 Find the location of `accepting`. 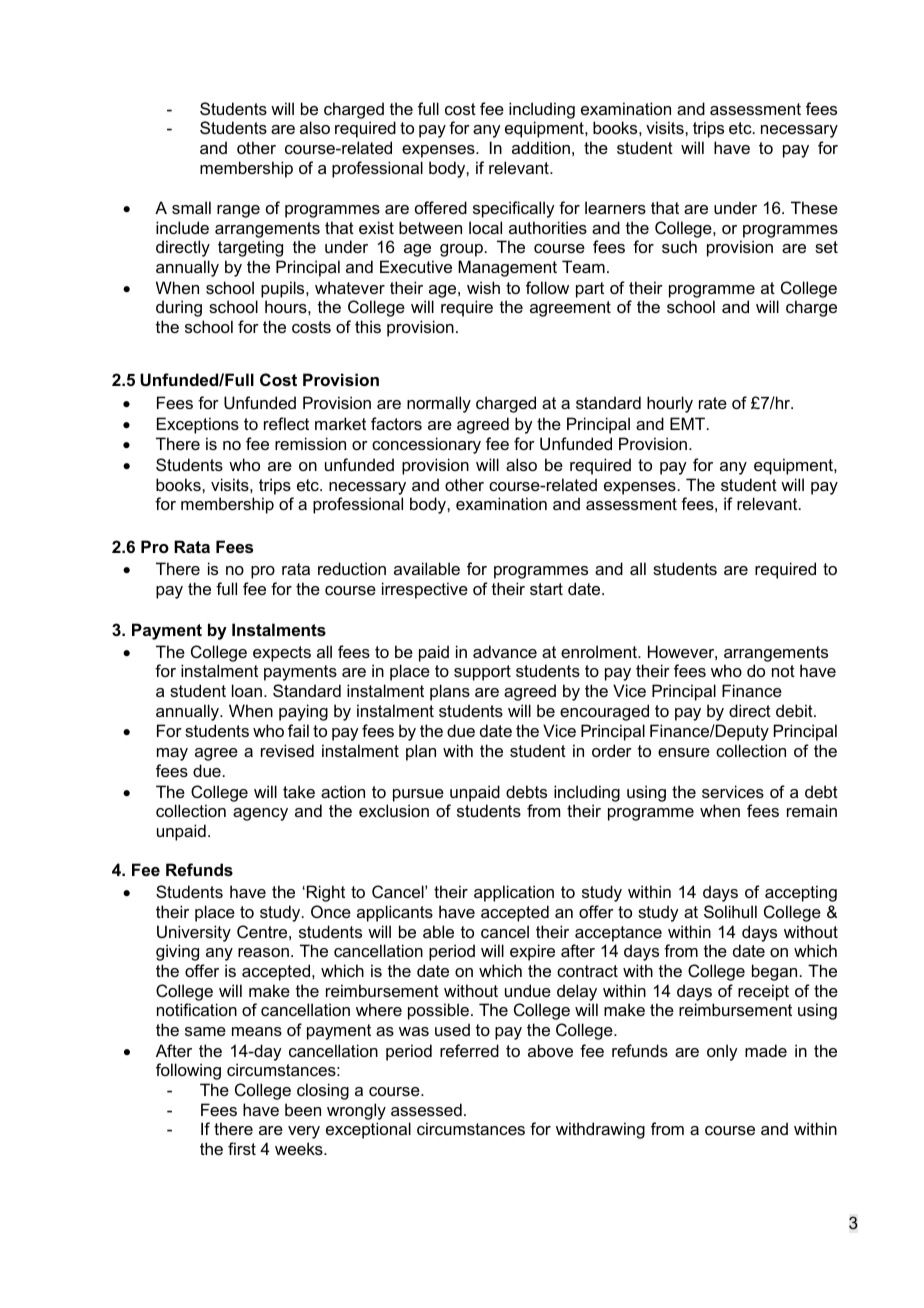

accepting is located at coordinates (801, 893).
